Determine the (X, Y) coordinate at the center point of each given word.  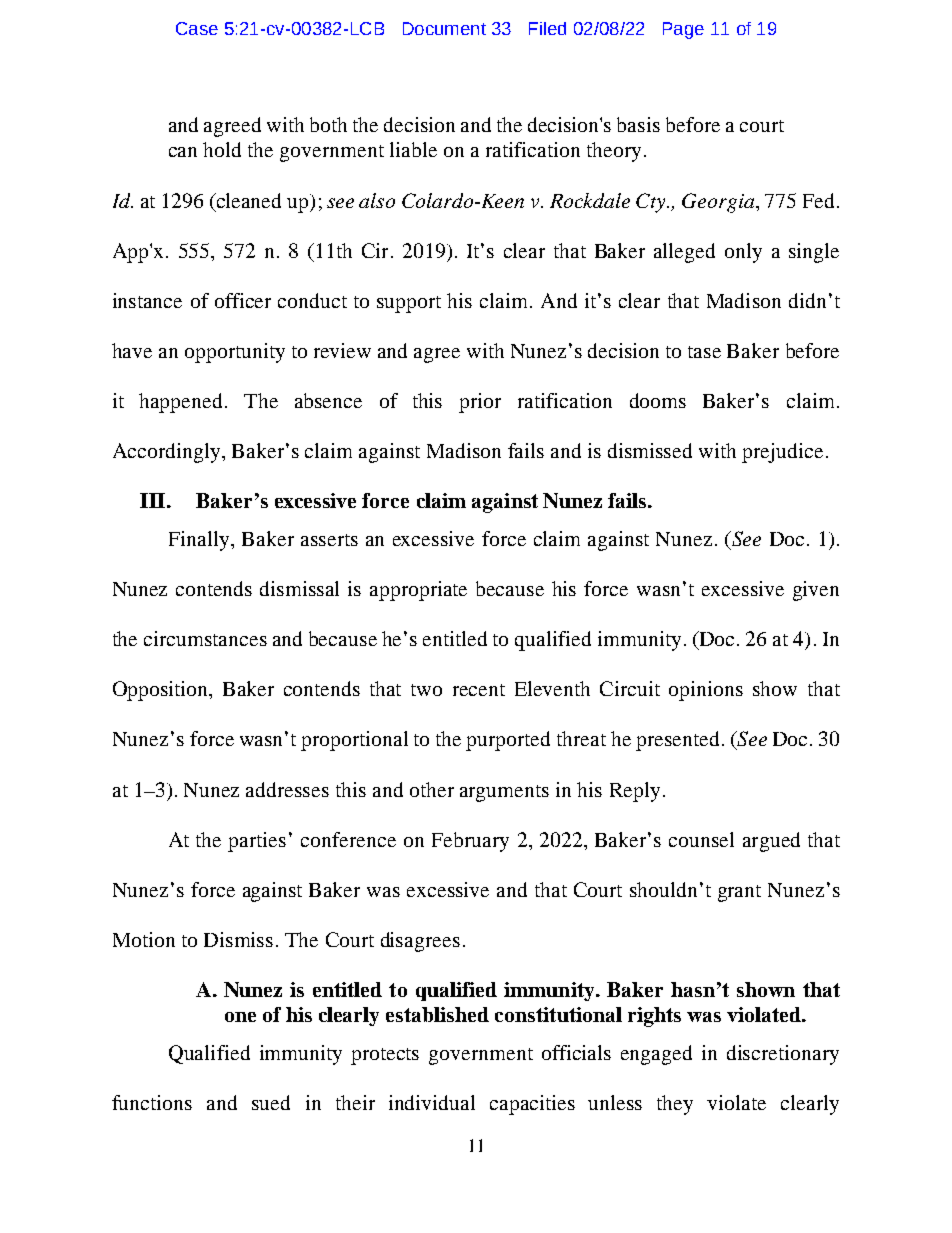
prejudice (782, 453)
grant (739, 893)
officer (243, 300)
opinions (706, 691)
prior (480, 403)
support (409, 304)
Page (683, 30)
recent (479, 690)
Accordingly (168, 453)
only (743, 253)
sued (271, 1102)
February (470, 842)
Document (444, 28)
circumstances (205, 638)
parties (257, 842)
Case (197, 28)
